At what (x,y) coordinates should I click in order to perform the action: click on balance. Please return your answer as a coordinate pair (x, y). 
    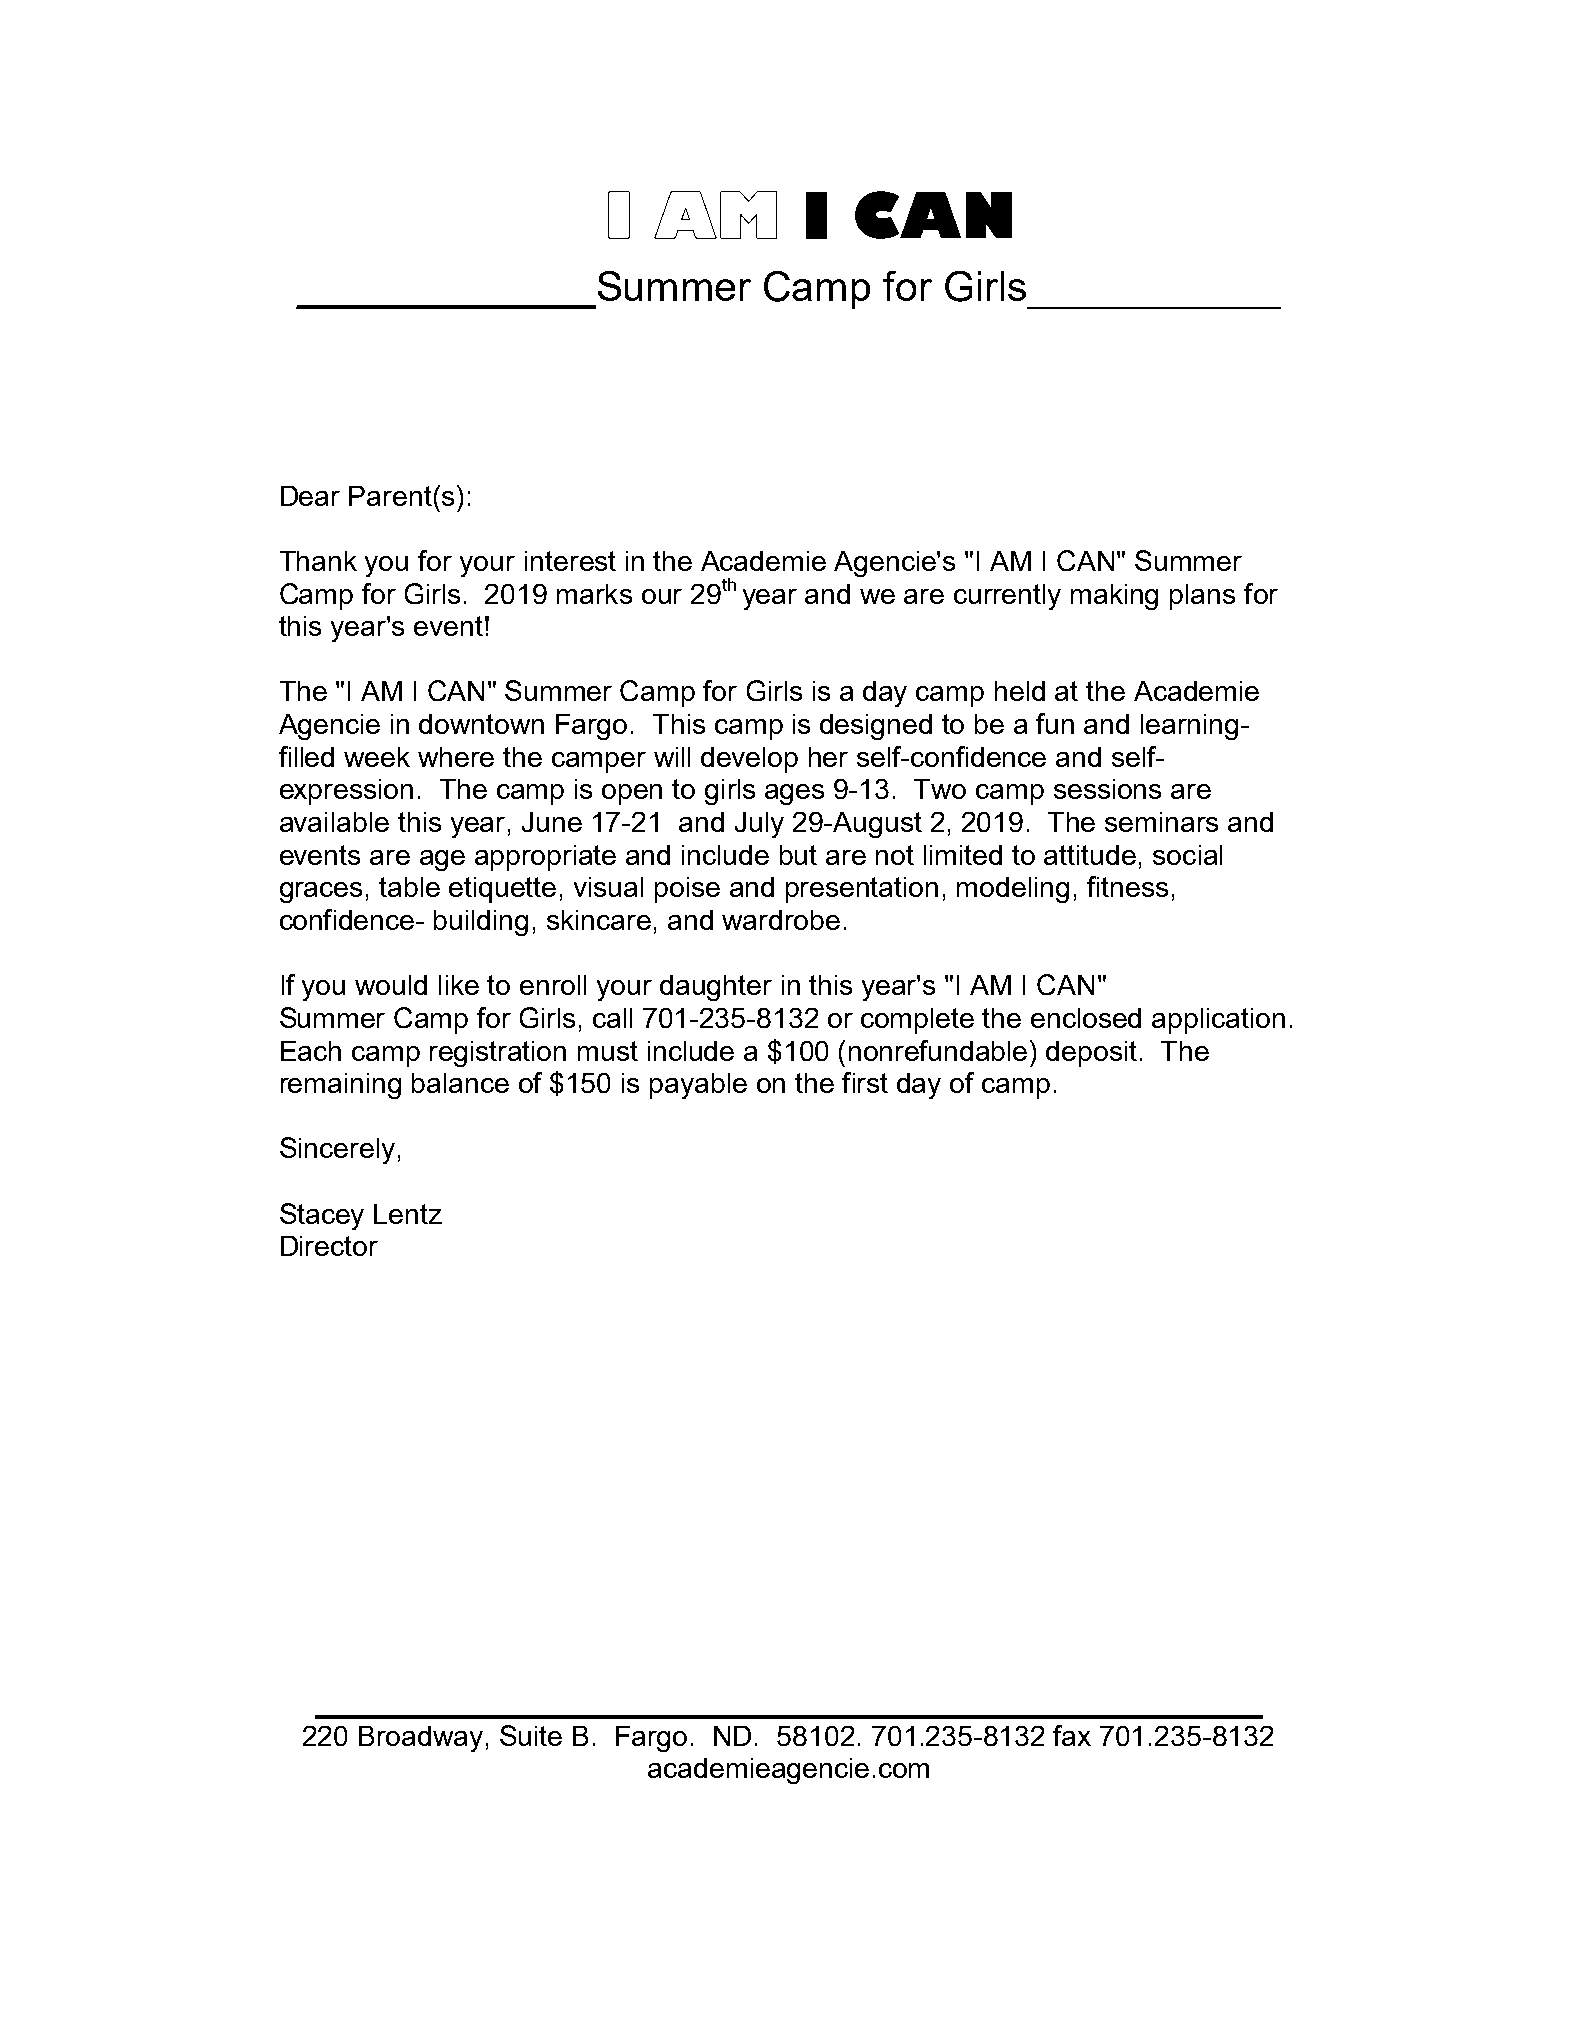
    Looking at the image, I should click on (460, 1083).
